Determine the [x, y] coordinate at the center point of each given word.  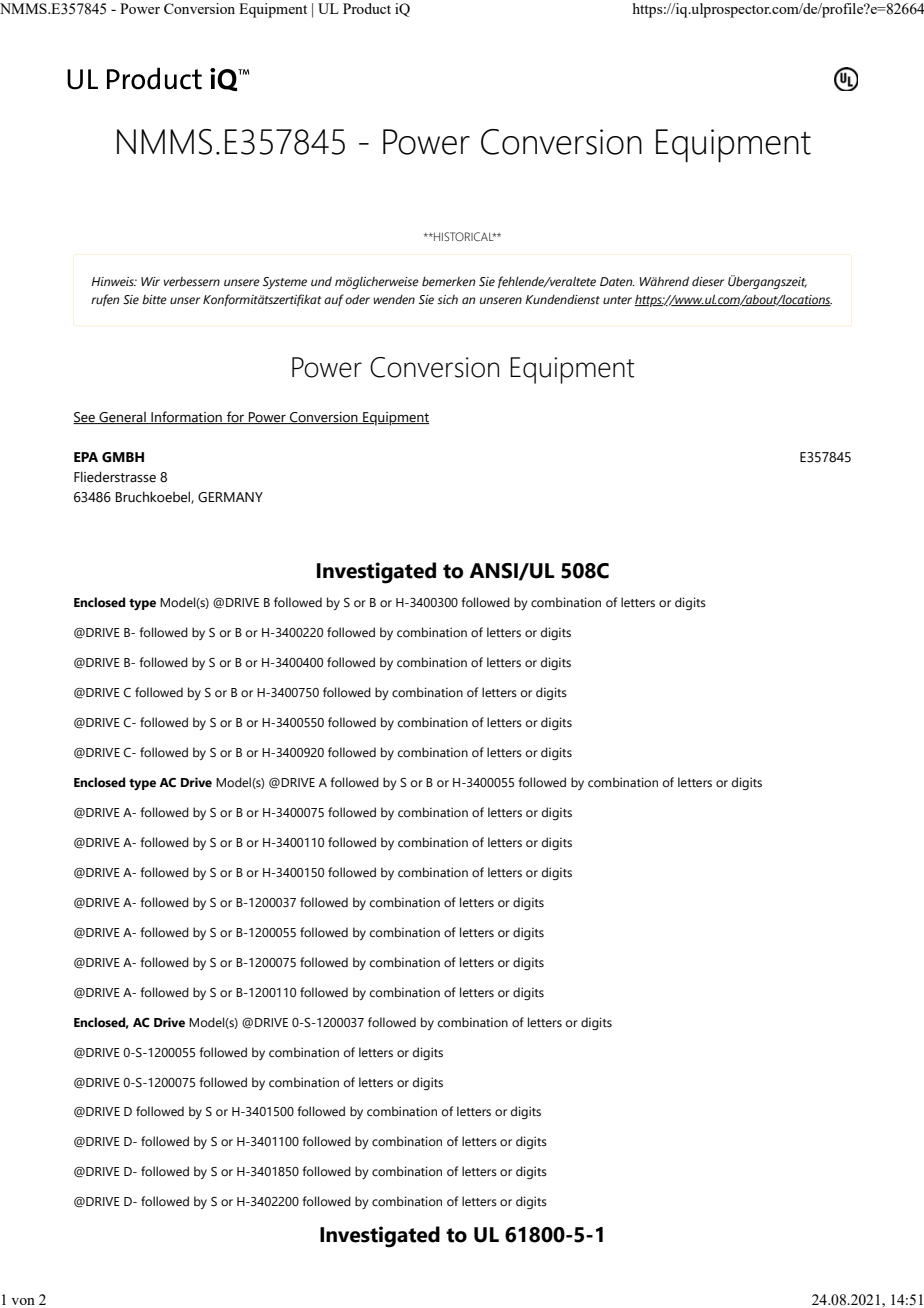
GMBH [123, 457]
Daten [617, 282]
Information [186, 417]
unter [617, 300]
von [23, 1301]
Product [367, 8]
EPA [86, 457]
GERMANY [230, 497]
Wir [150, 281]
